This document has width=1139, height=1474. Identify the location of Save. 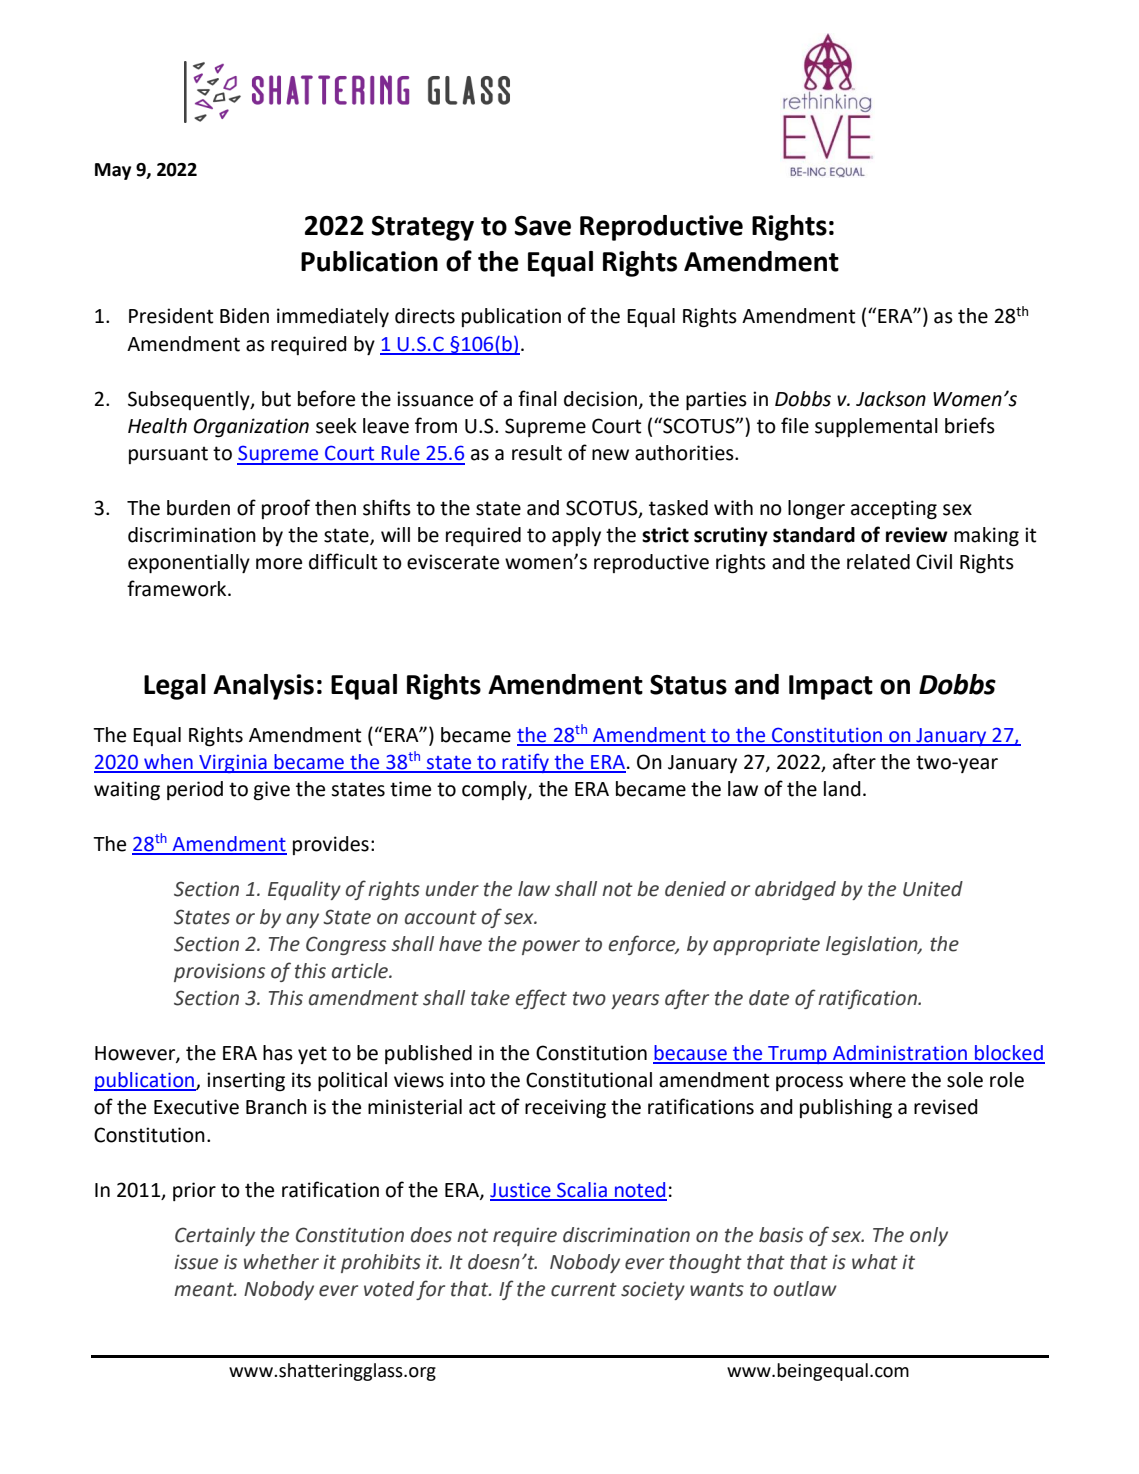
(543, 226).
